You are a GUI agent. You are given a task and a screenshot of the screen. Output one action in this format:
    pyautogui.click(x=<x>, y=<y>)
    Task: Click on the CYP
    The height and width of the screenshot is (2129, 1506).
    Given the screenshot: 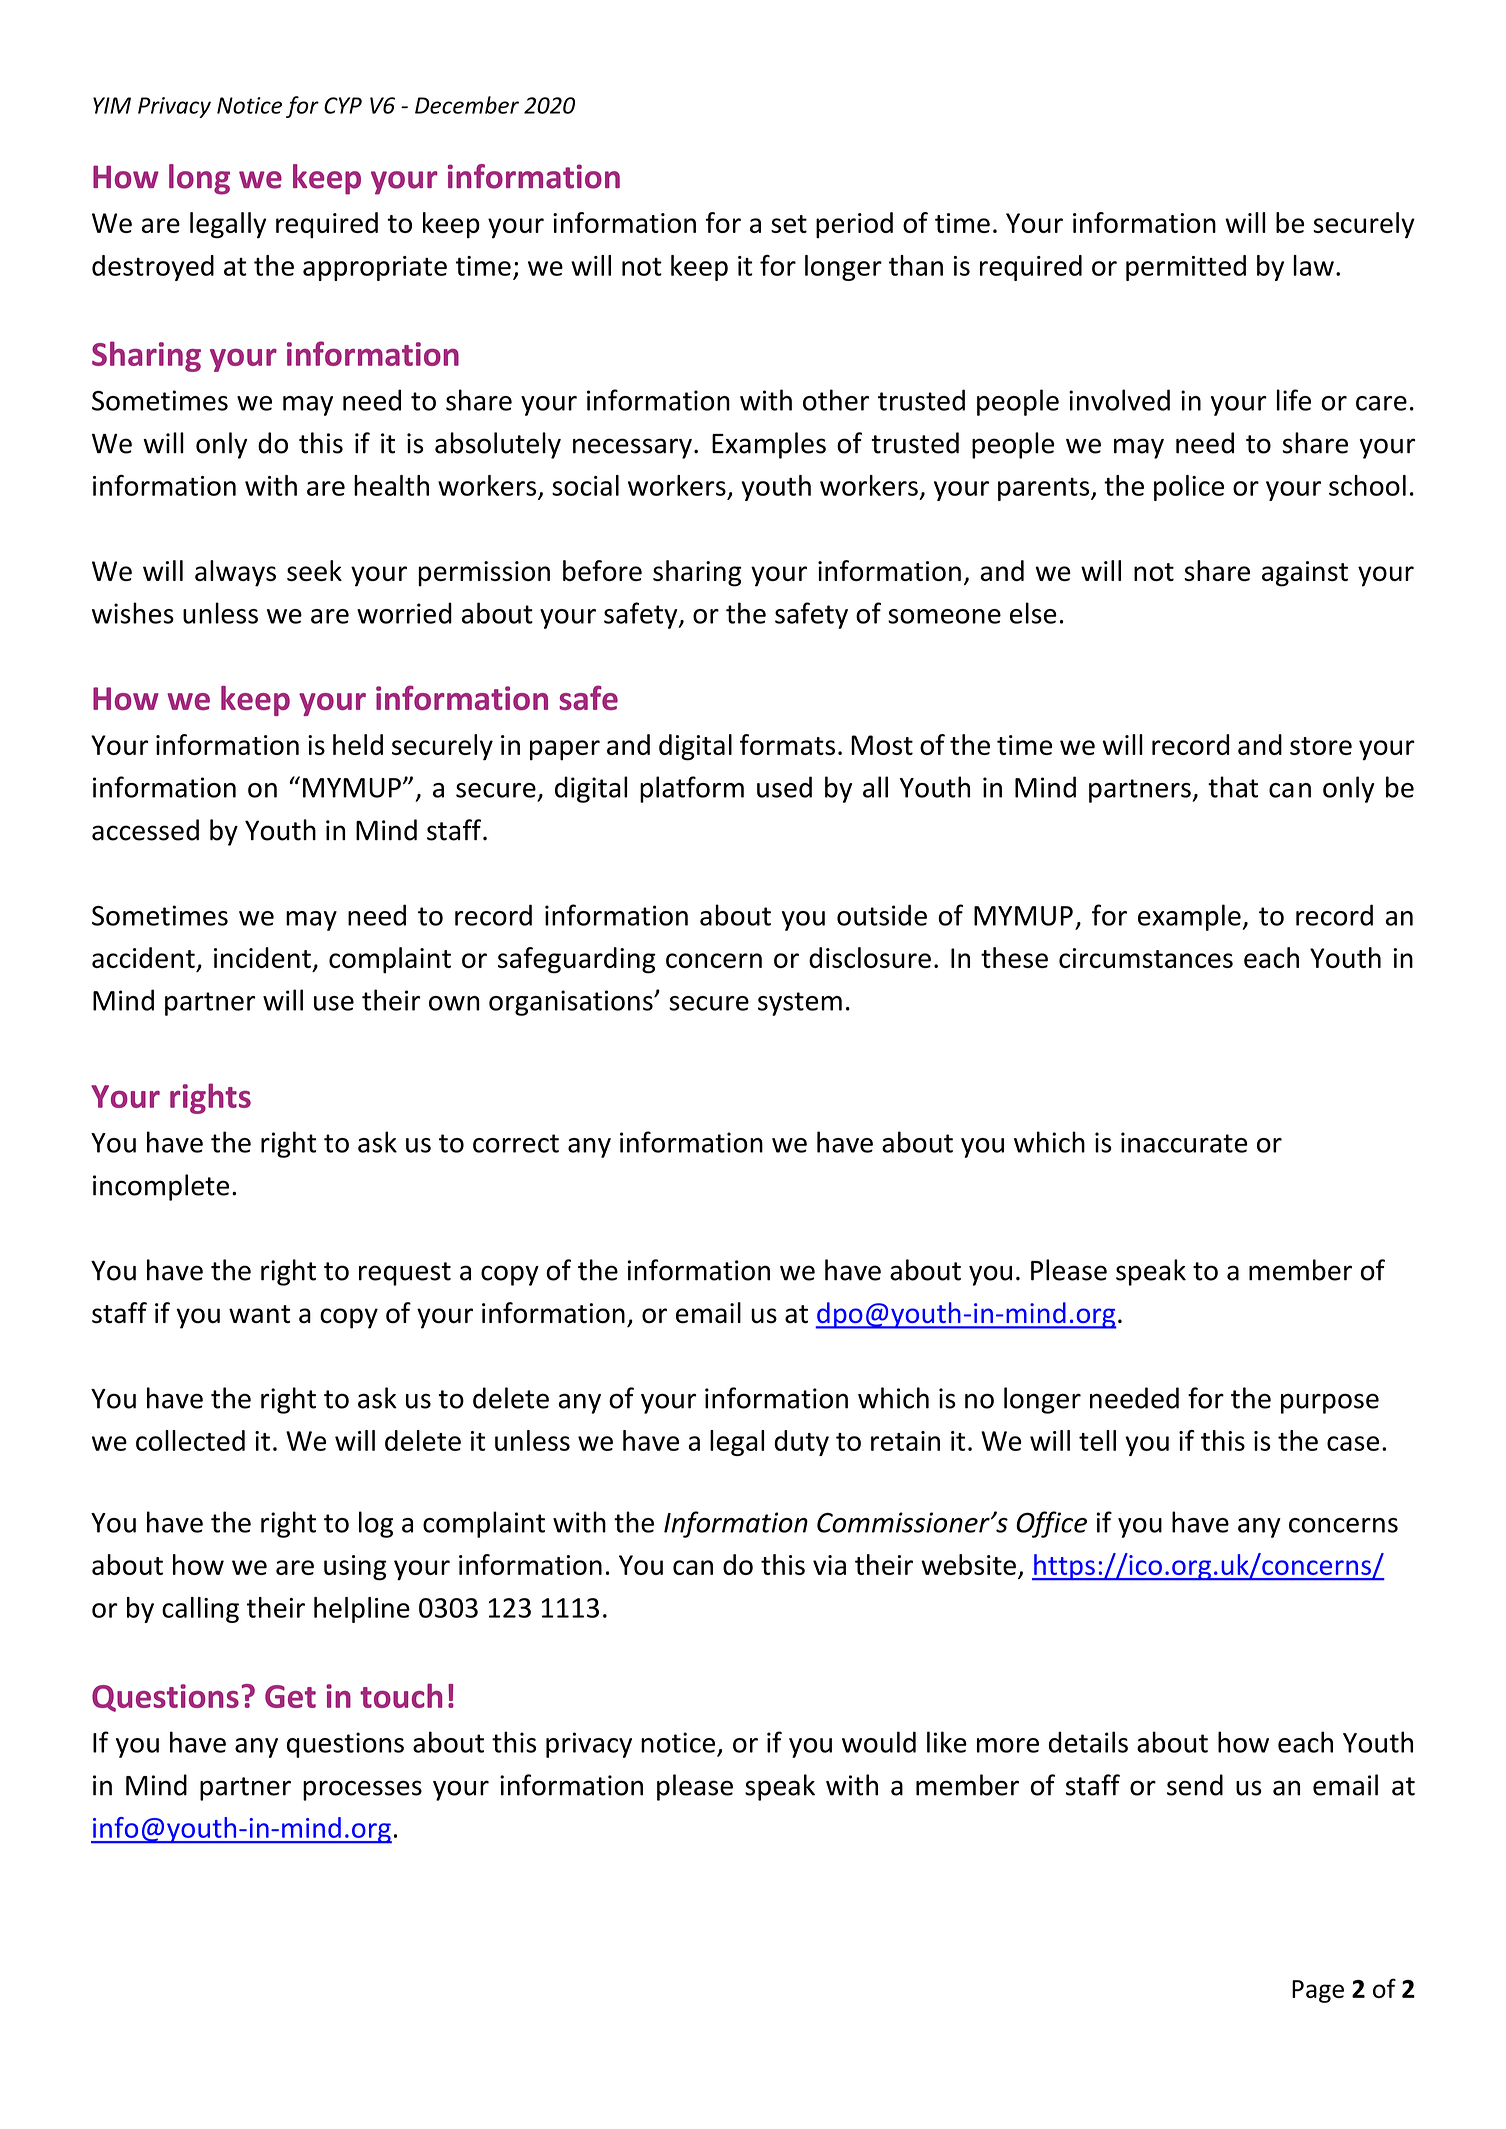 What is the action you would take?
    pyautogui.click(x=343, y=105)
